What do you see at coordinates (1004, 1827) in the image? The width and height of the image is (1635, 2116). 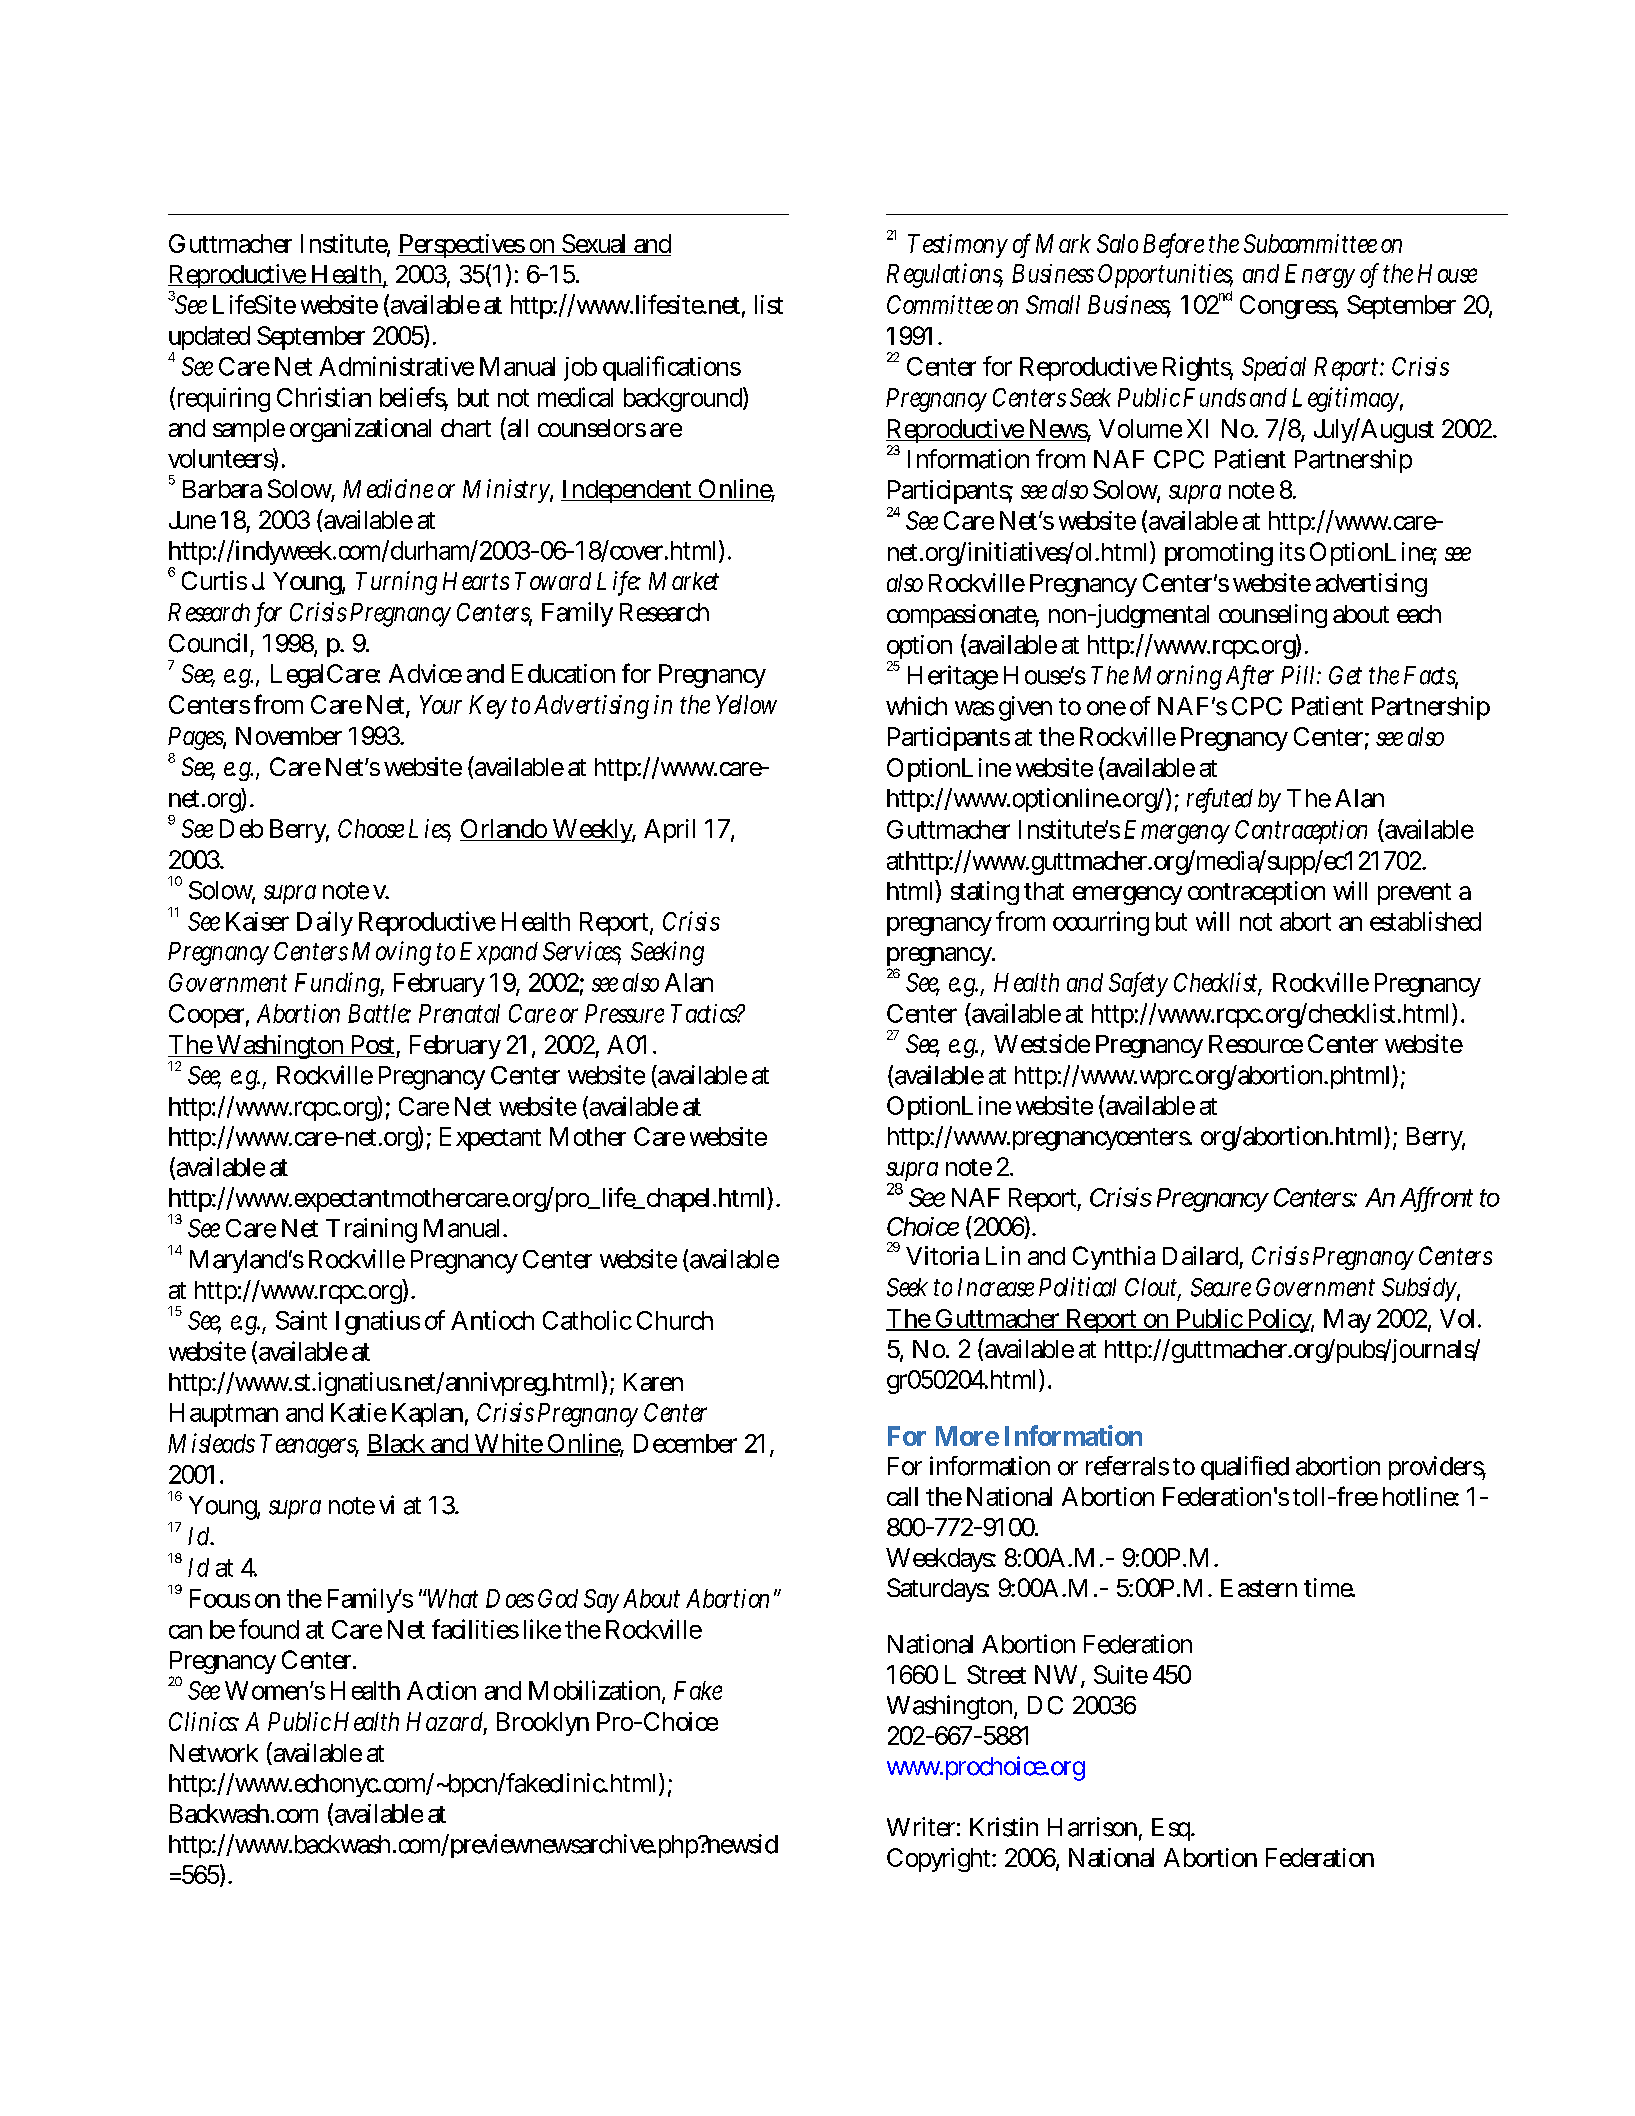 I see `Kristin` at bounding box center [1004, 1827].
